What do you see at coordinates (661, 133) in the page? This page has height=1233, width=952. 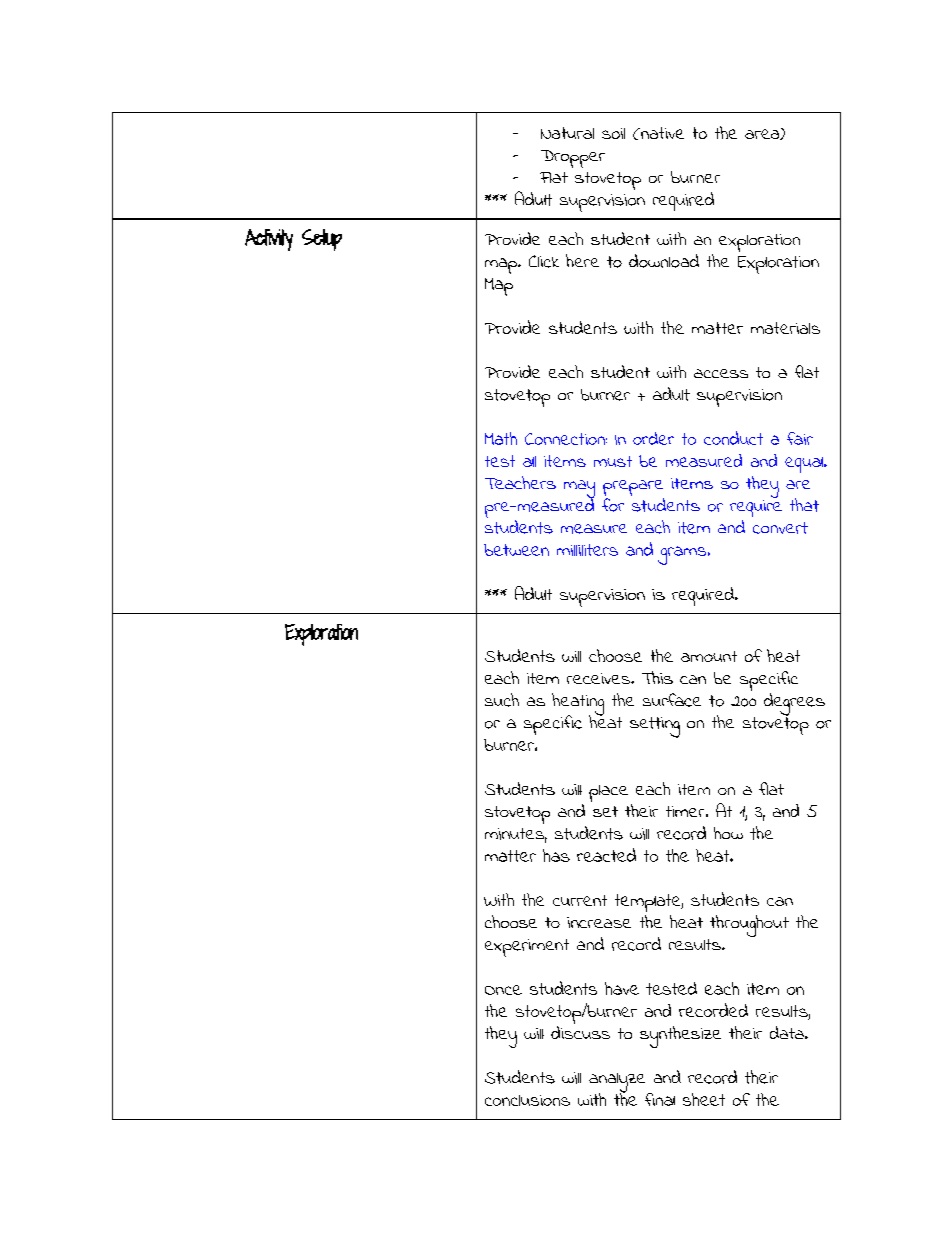 I see `native` at bounding box center [661, 133].
